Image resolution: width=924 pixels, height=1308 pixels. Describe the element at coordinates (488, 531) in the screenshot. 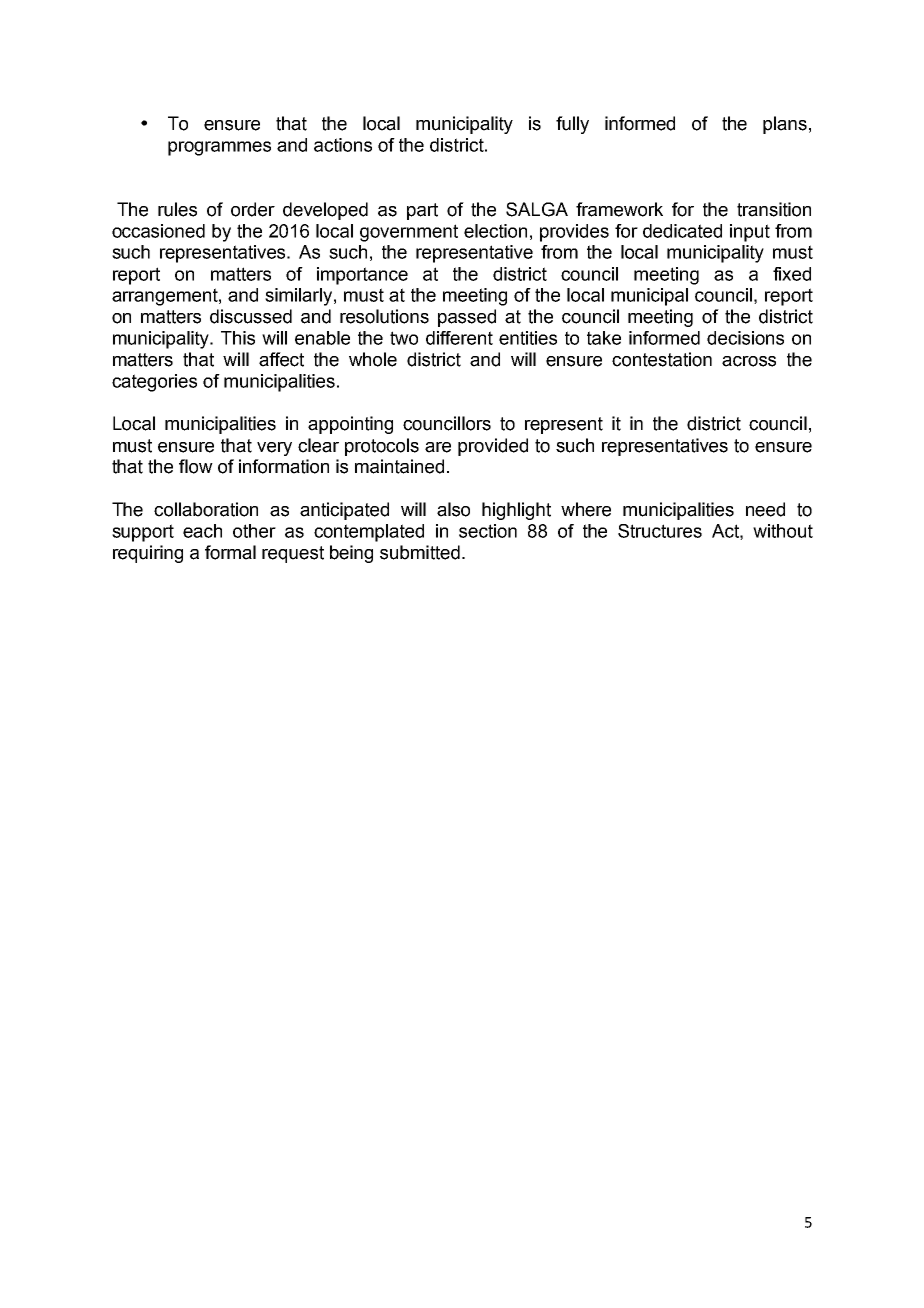

I see `section` at that location.
